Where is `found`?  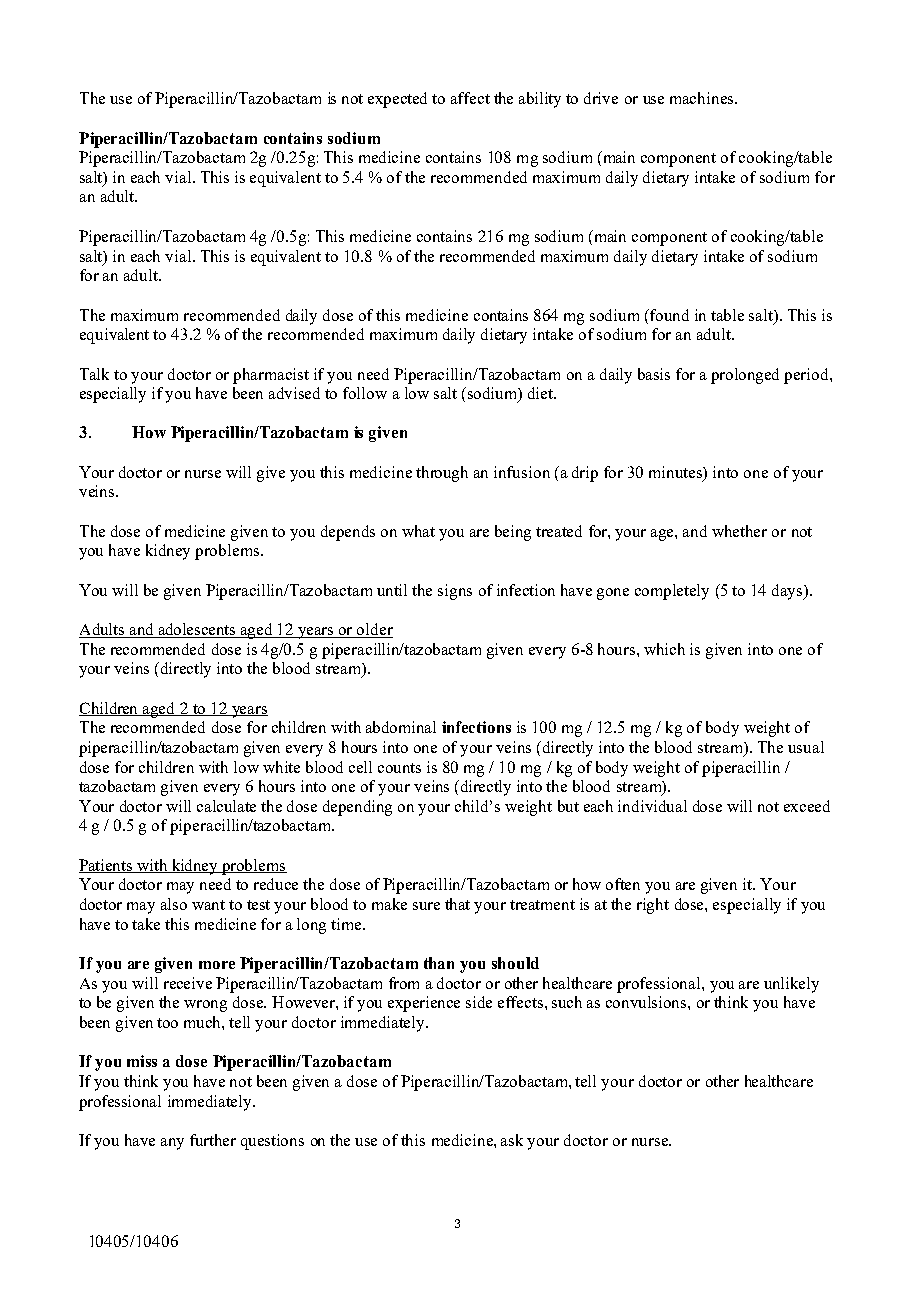
found is located at coordinates (669, 315).
